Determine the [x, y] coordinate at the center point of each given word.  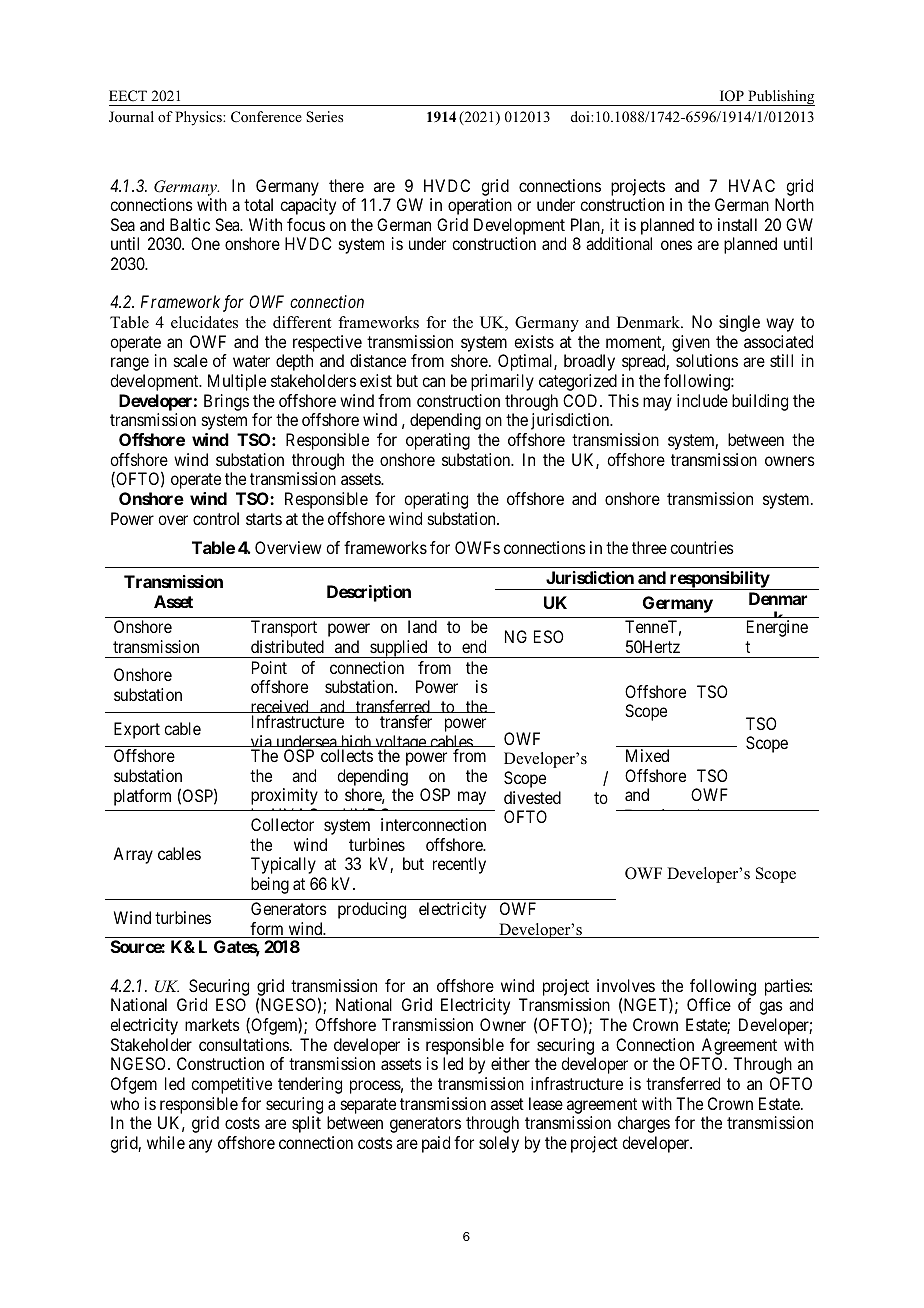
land [422, 626]
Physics [199, 118]
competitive [231, 1085]
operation [480, 206]
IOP [732, 96]
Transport [284, 628]
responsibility [719, 580]
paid [436, 1144]
